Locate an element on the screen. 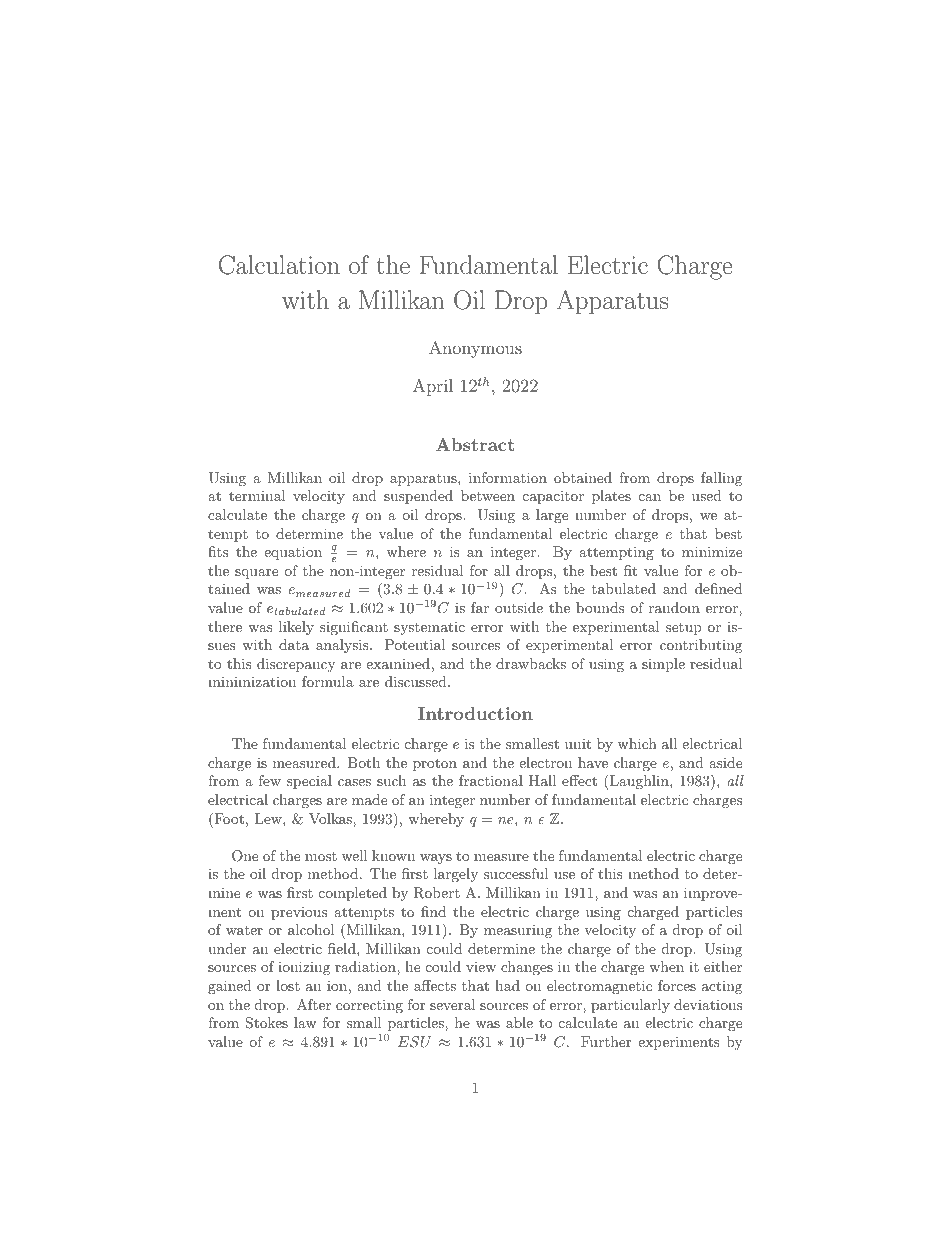 The width and height of the screenshot is (952, 1233). between is located at coordinates (488, 495).
